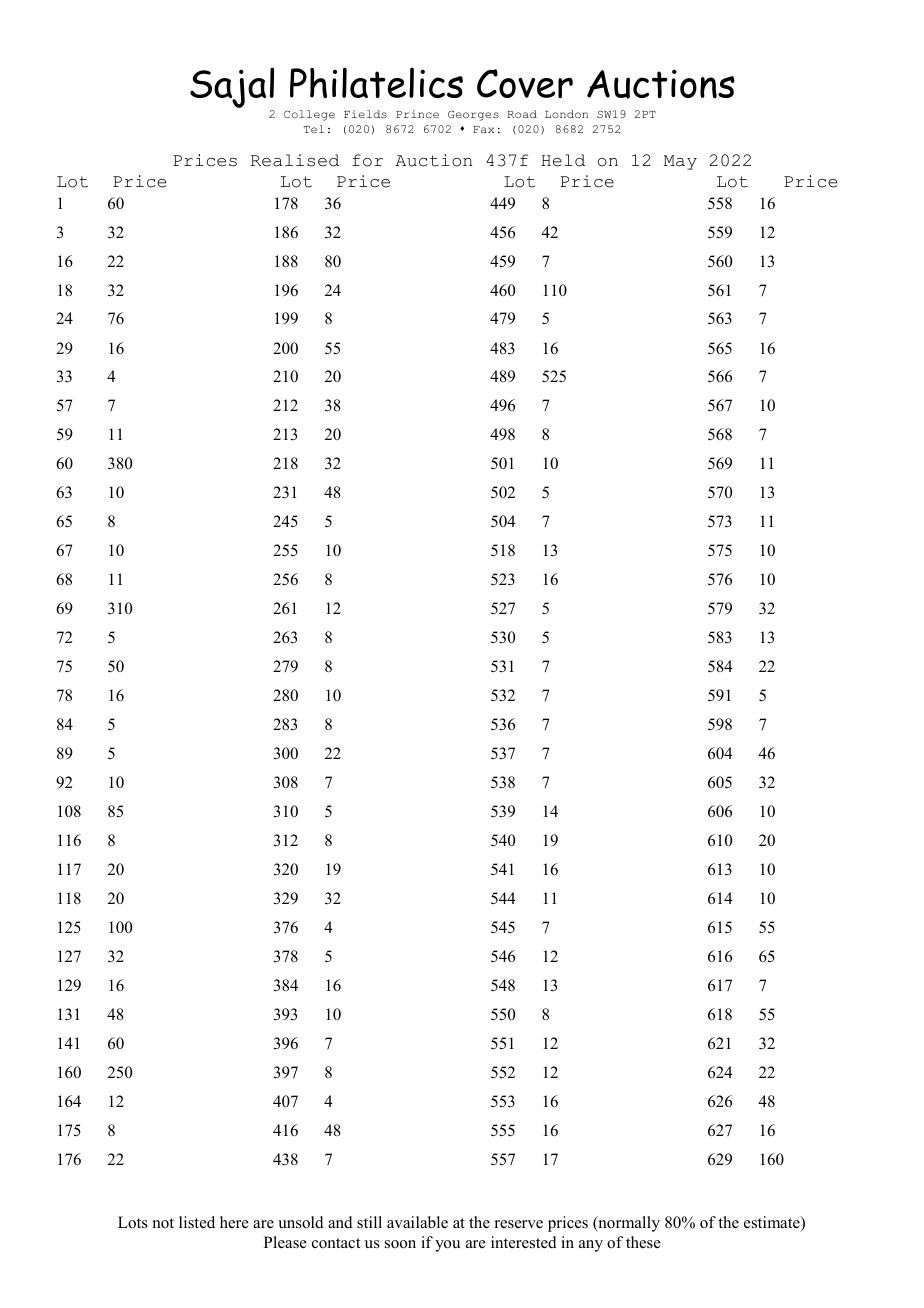  Describe the element at coordinates (563, 160) in the document. I see `Held` at that location.
